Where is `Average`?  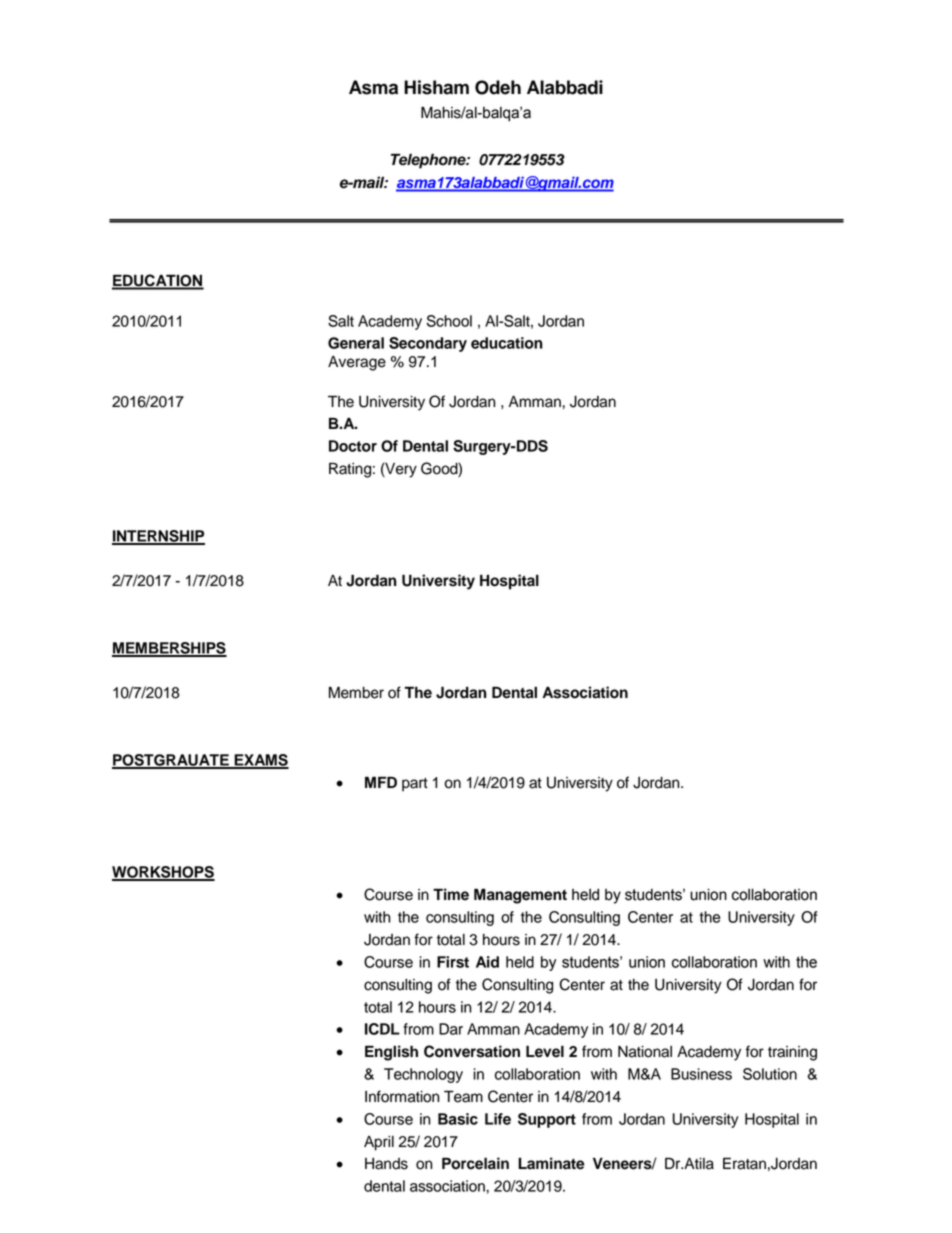 Average is located at coordinates (357, 363).
